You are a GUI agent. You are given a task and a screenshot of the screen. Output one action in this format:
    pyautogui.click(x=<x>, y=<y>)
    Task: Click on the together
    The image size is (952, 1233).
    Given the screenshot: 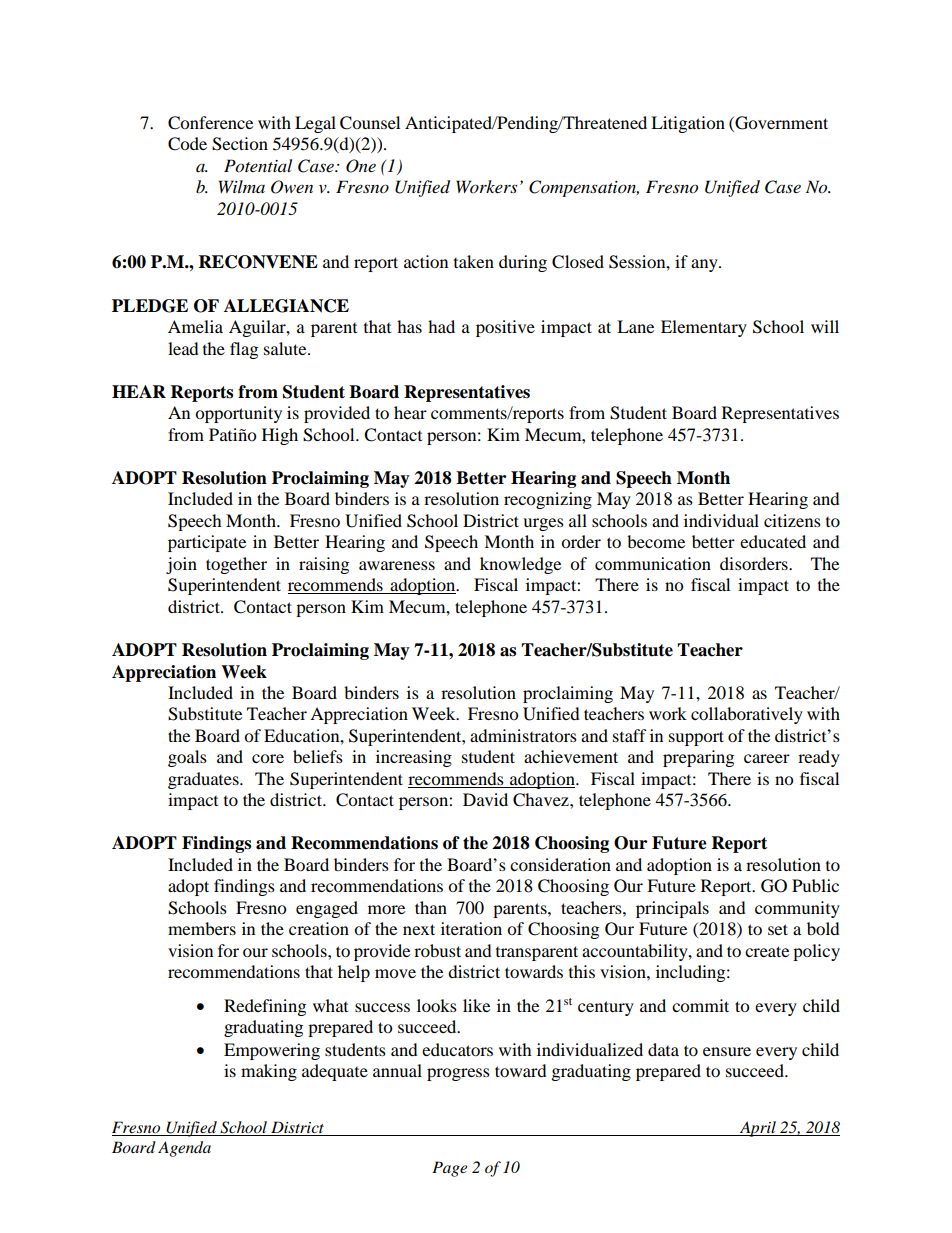 What is the action you would take?
    pyautogui.click(x=236, y=565)
